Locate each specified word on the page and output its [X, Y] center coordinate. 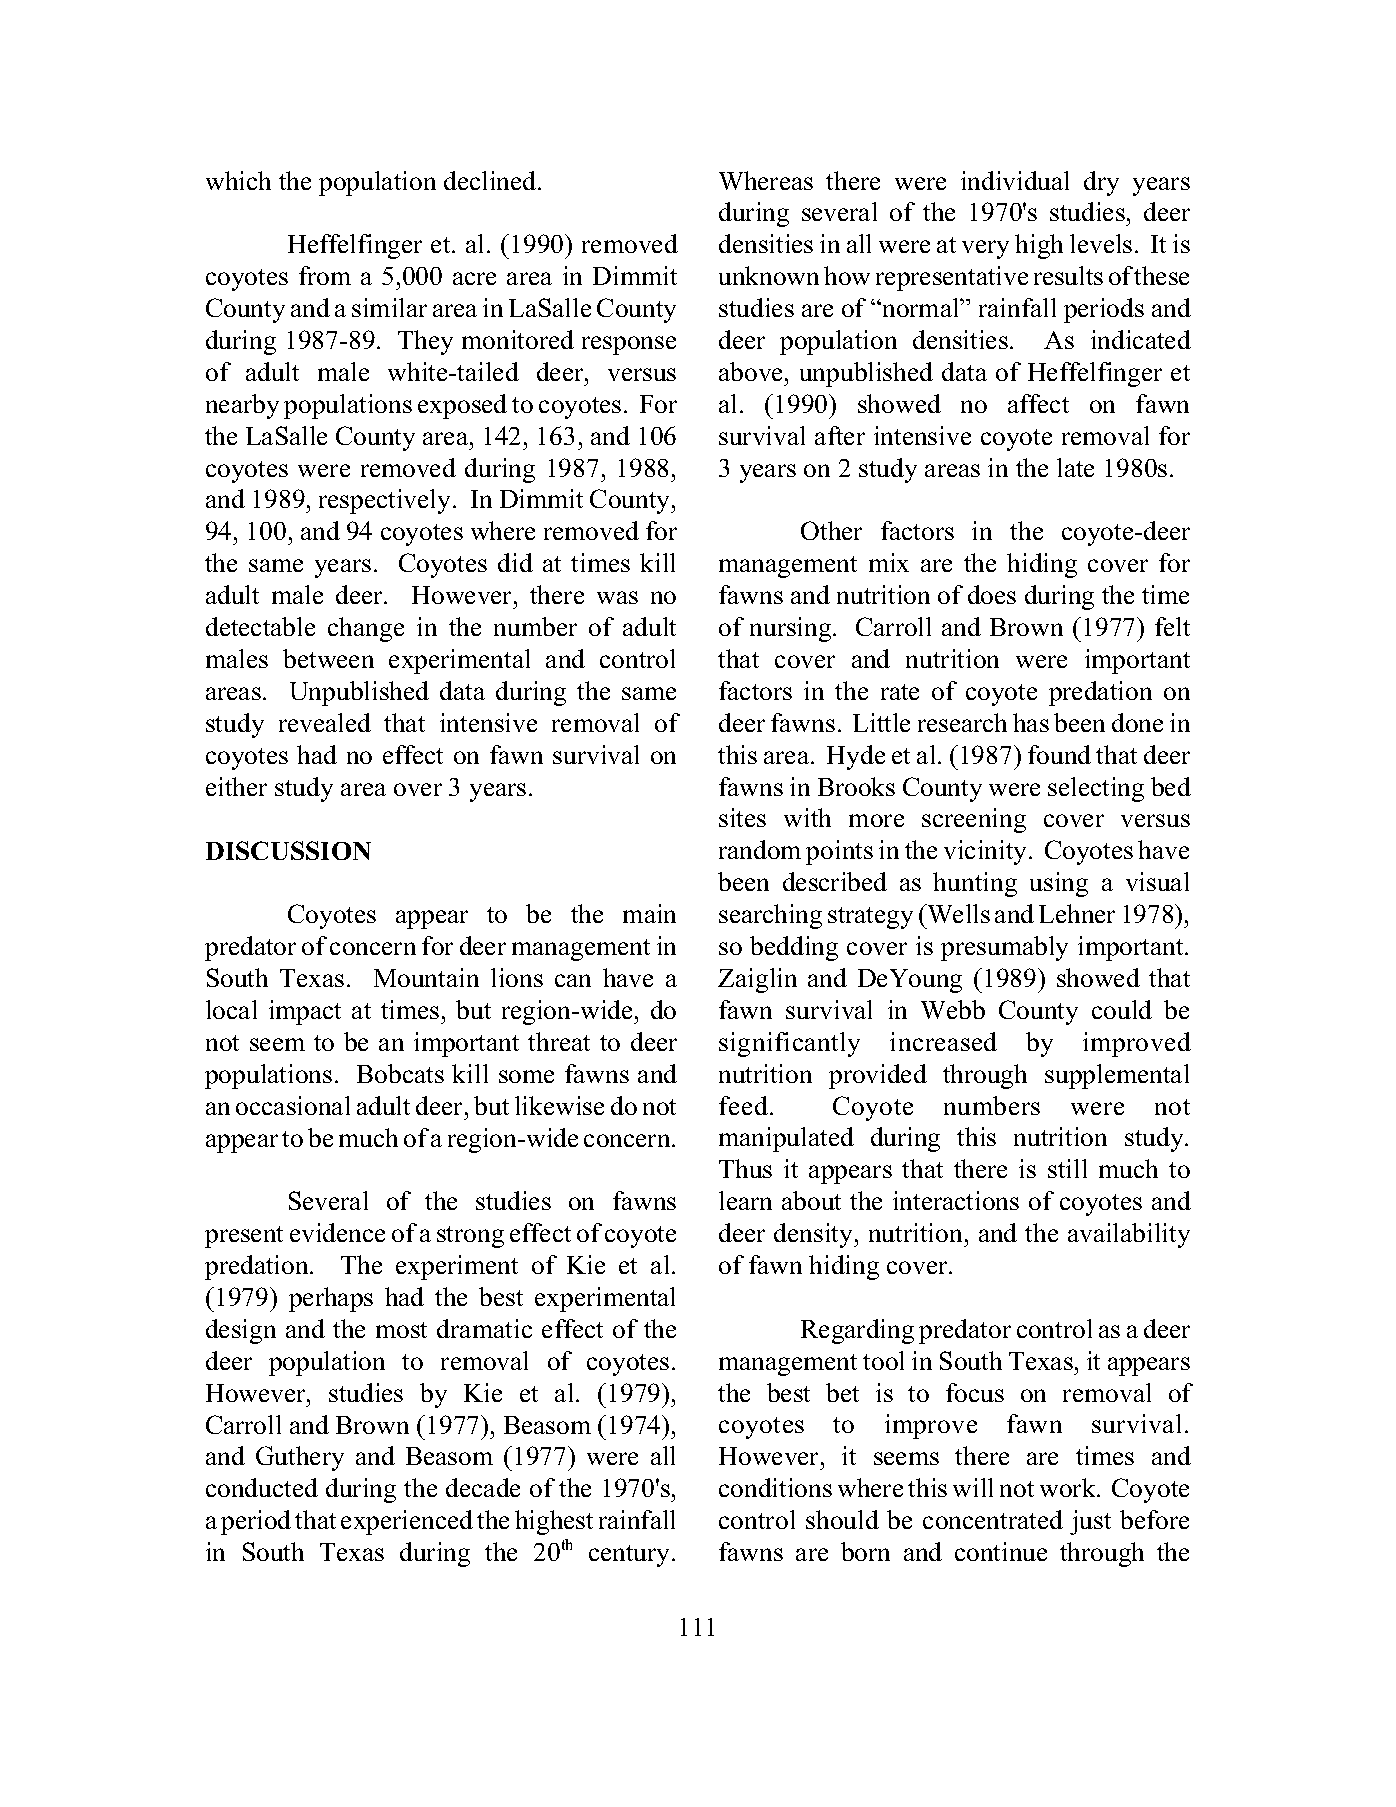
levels [1101, 243]
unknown [769, 275]
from [325, 275]
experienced [407, 1522]
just [1090, 1522]
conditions [775, 1487]
